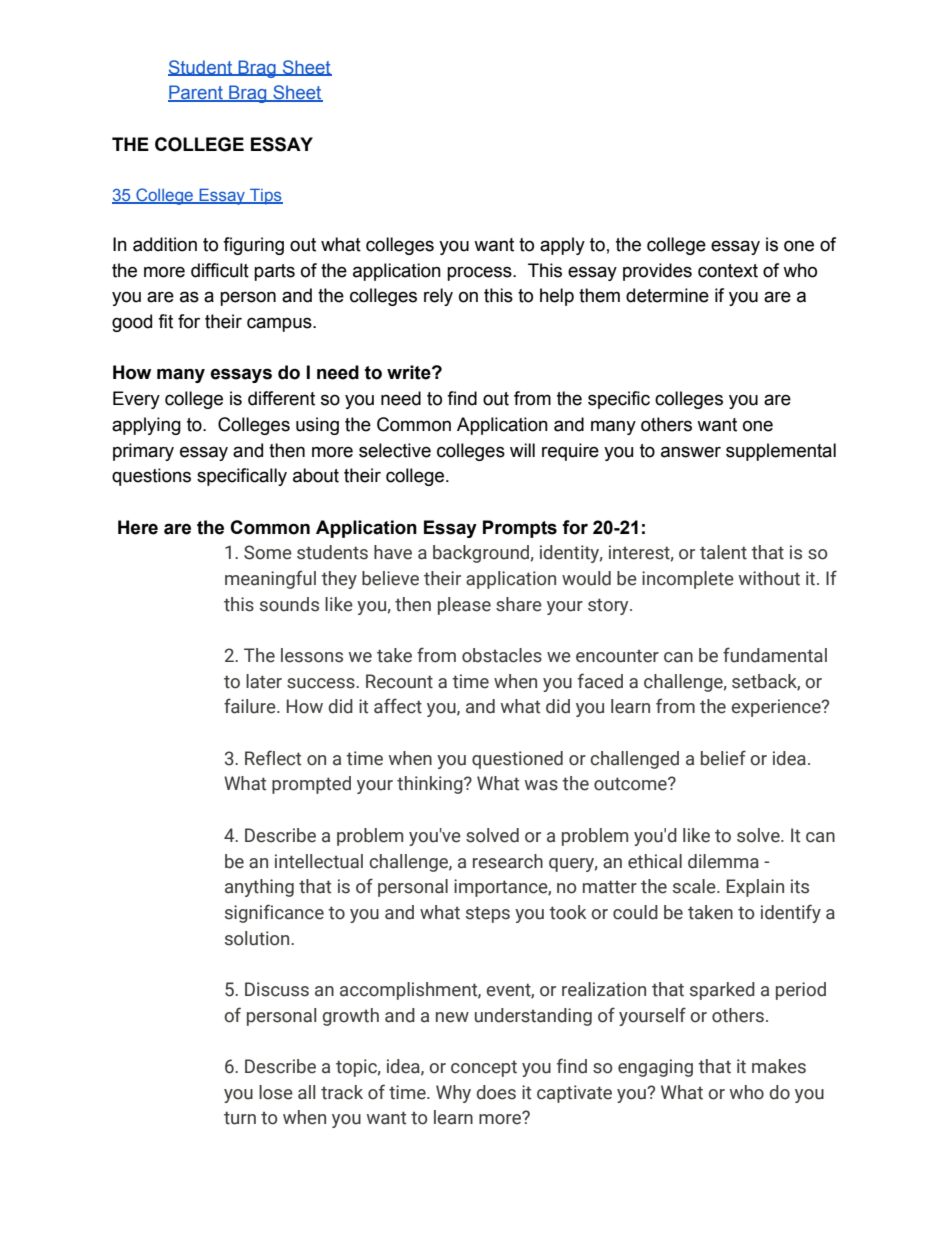 The width and height of the screenshot is (952, 1233). Describe the element at coordinates (453, 1094) in the screenshot. I see `Why` at that location.
